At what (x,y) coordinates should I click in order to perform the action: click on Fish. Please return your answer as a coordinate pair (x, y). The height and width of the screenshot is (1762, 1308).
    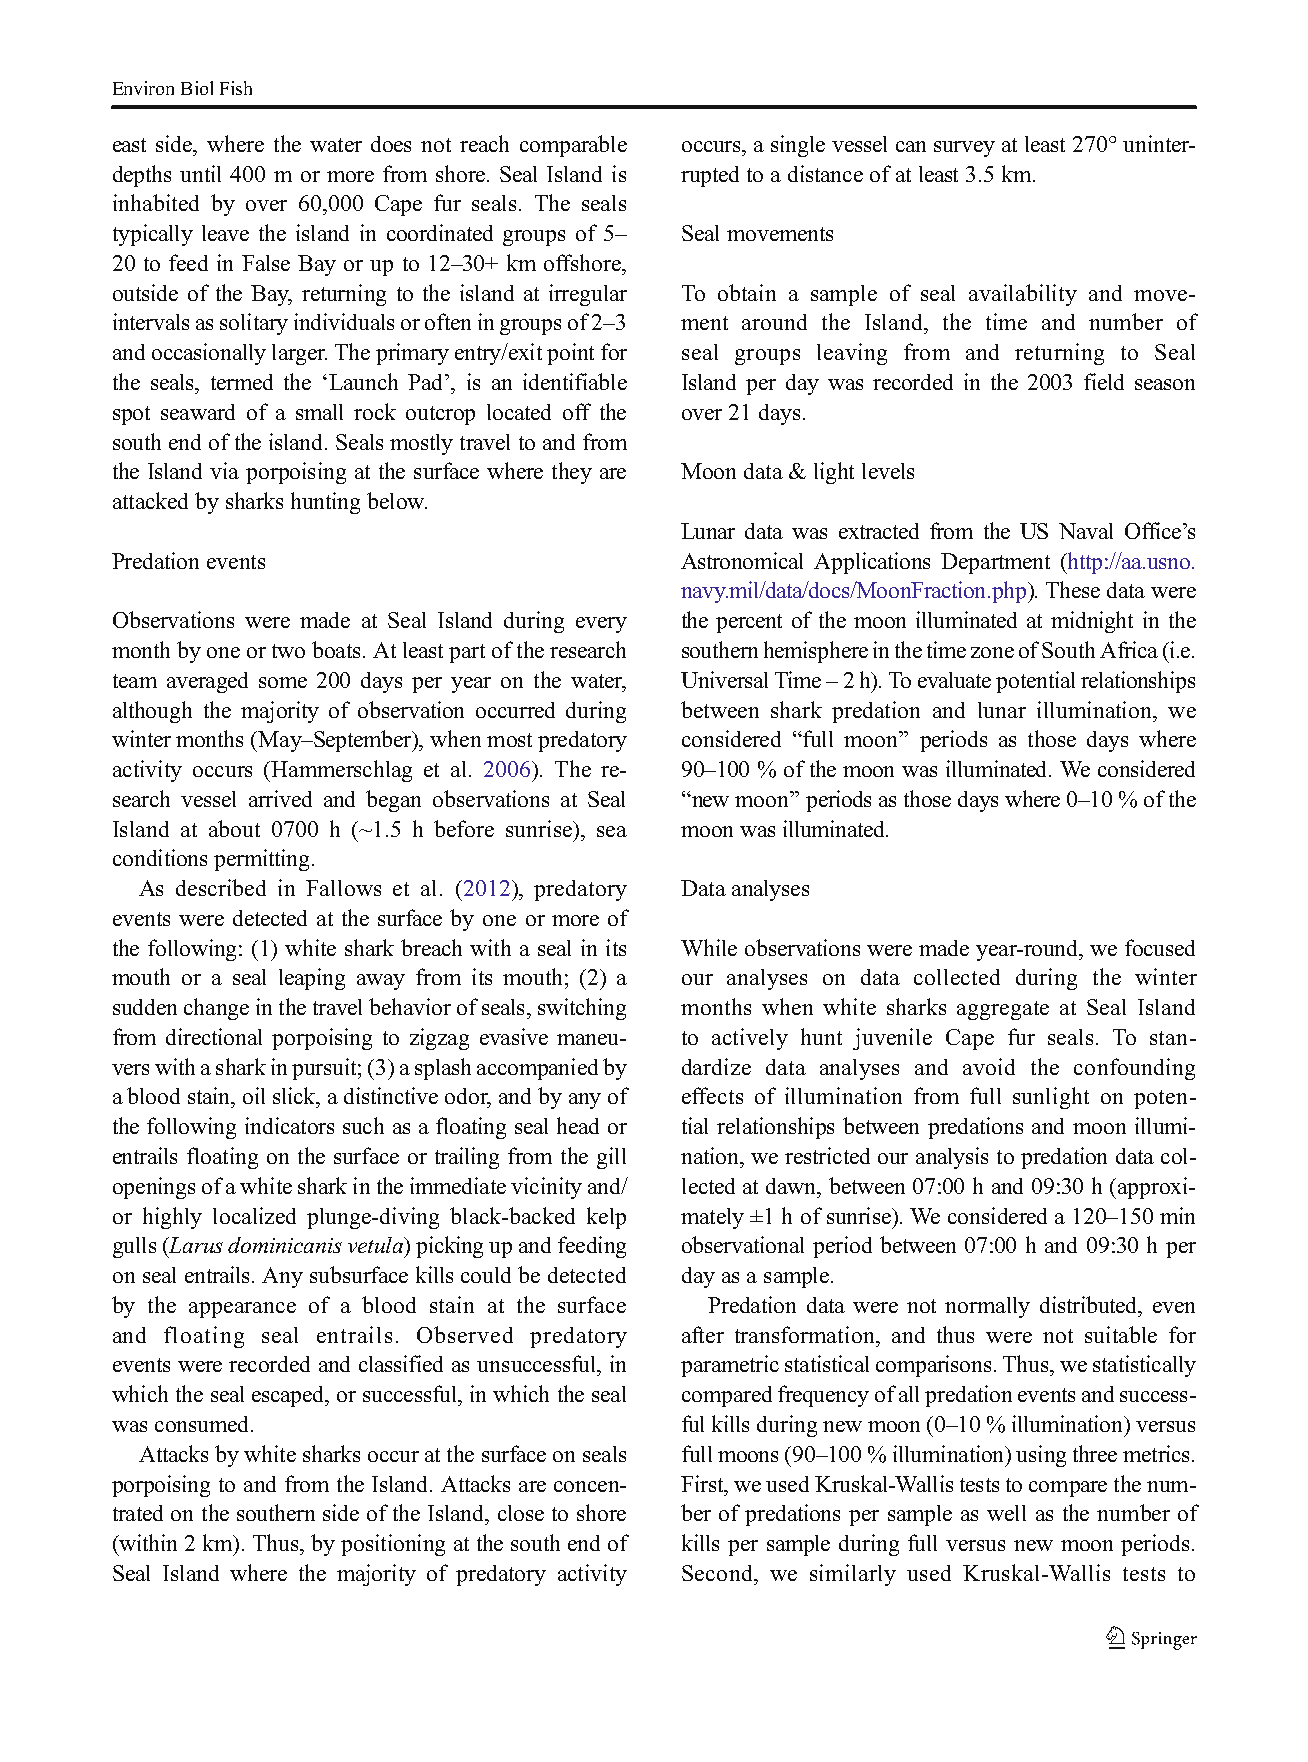
    Looking at the image, I should click on (236, 88).
